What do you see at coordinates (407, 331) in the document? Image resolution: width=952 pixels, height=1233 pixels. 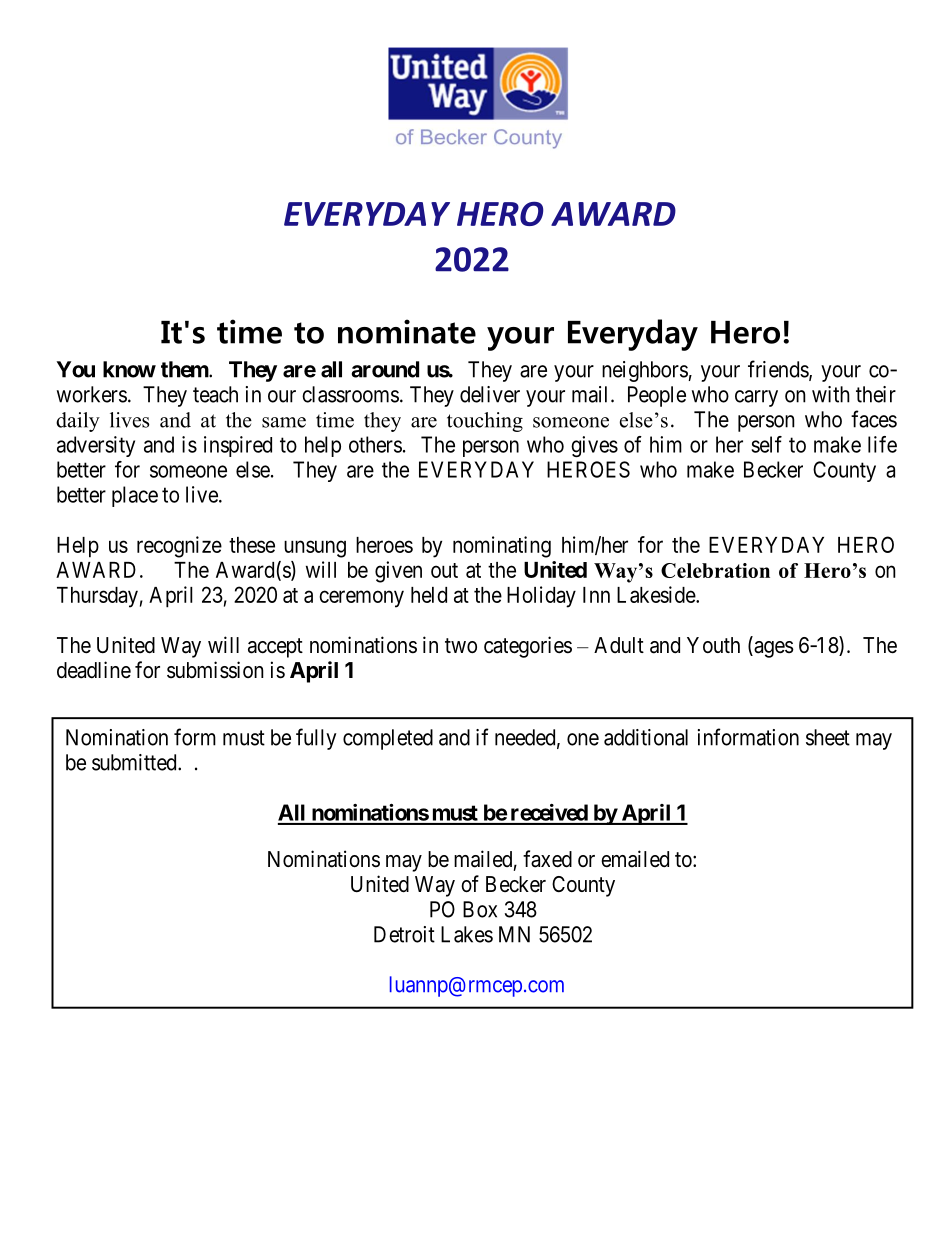 I see `nominate` at bounding box center [407, 331].
